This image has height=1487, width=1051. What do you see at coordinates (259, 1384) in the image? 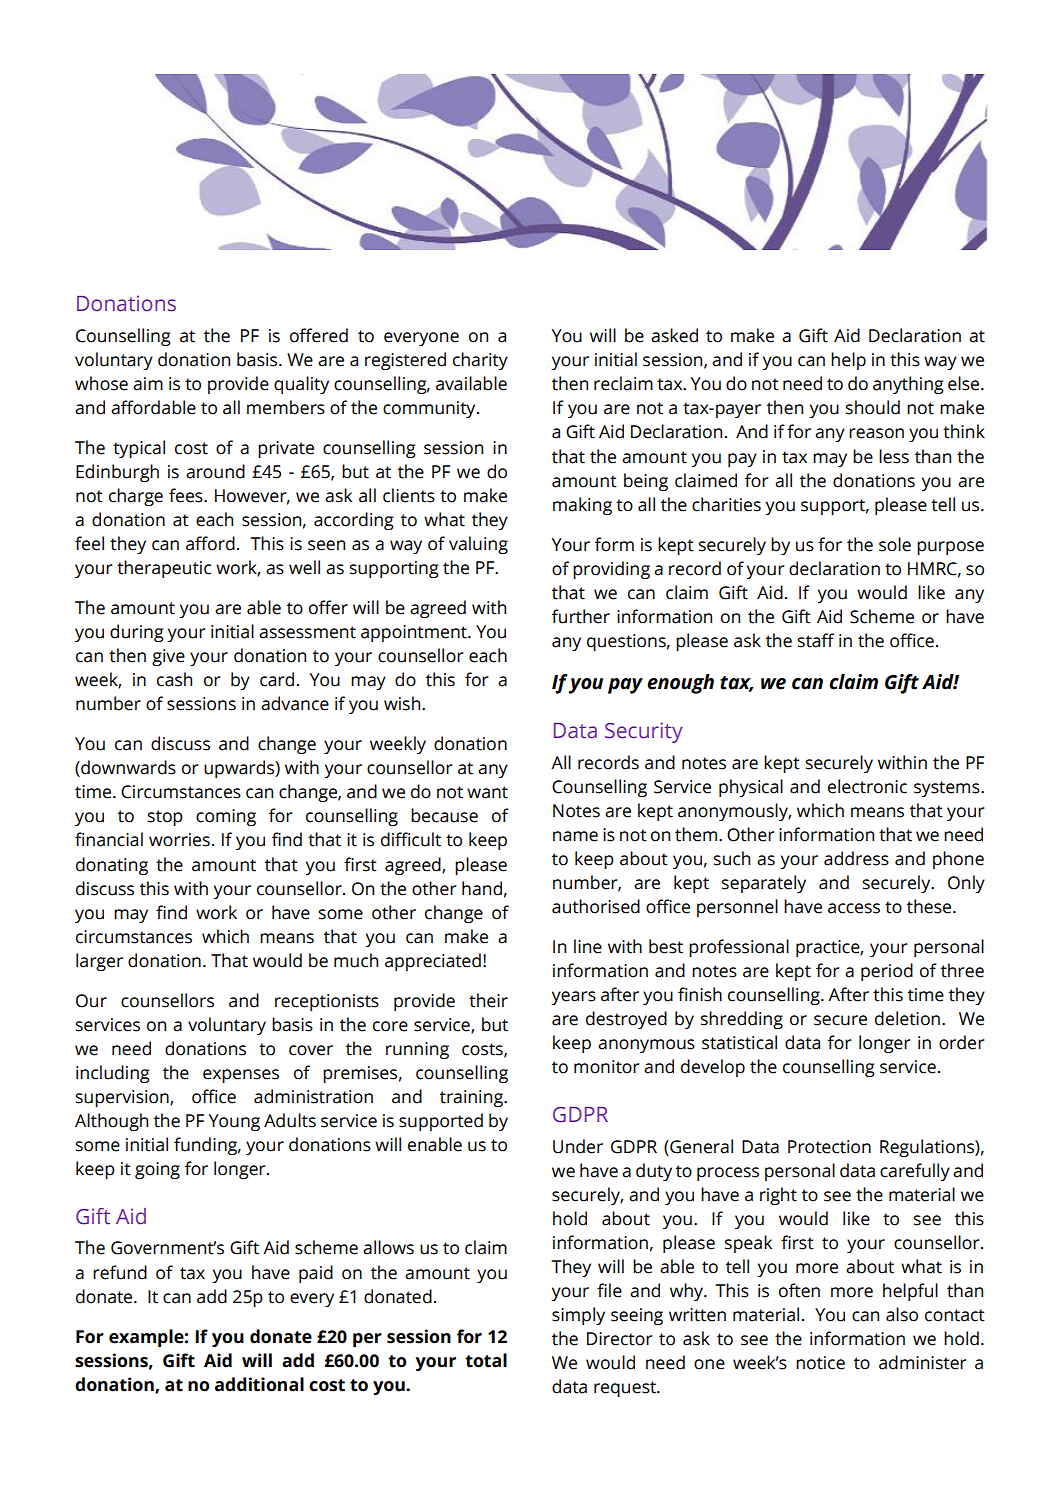
I see `additional` at bounding box center [259, 1384].
